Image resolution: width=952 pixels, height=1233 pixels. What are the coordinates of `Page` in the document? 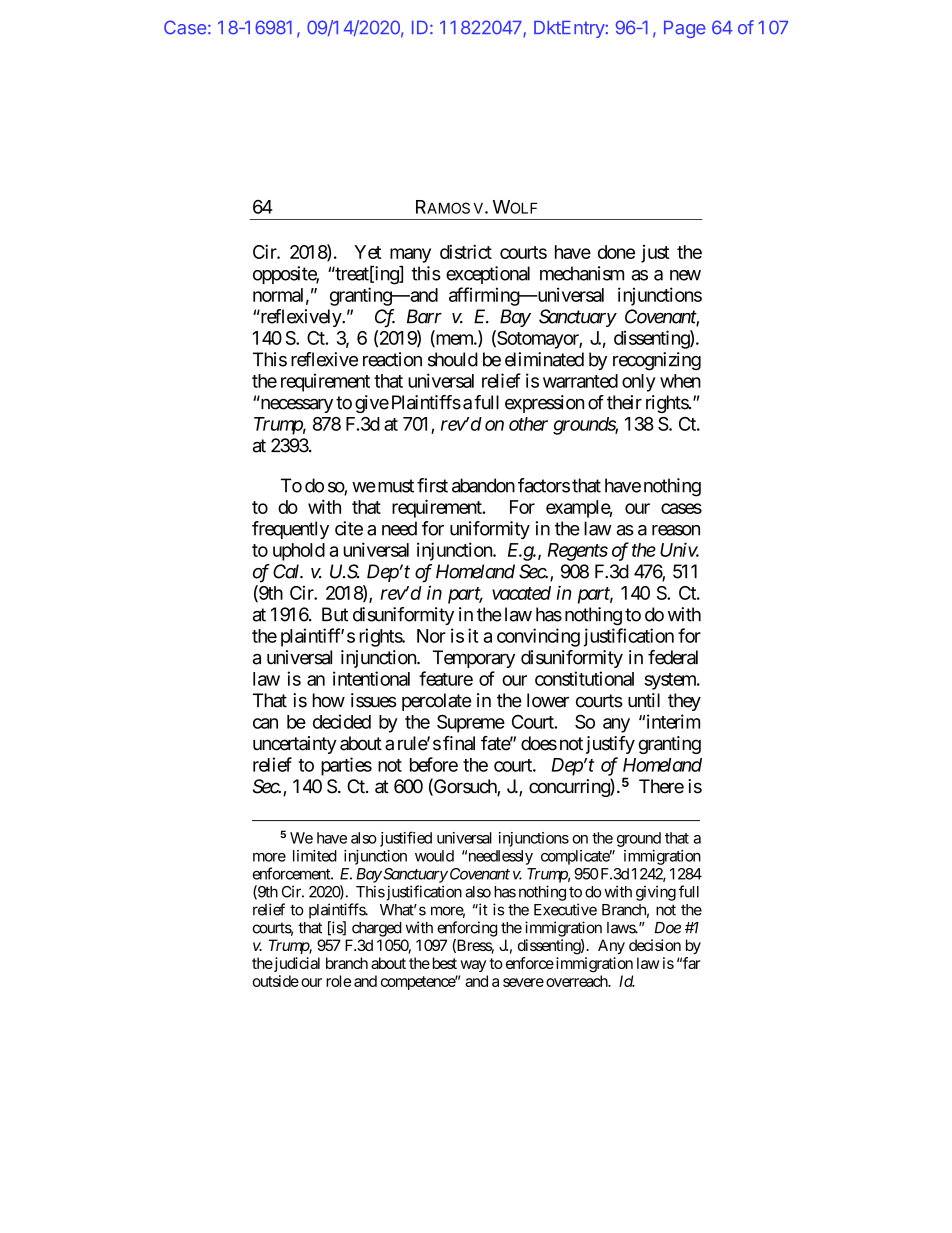 It's located at (685, 29).
